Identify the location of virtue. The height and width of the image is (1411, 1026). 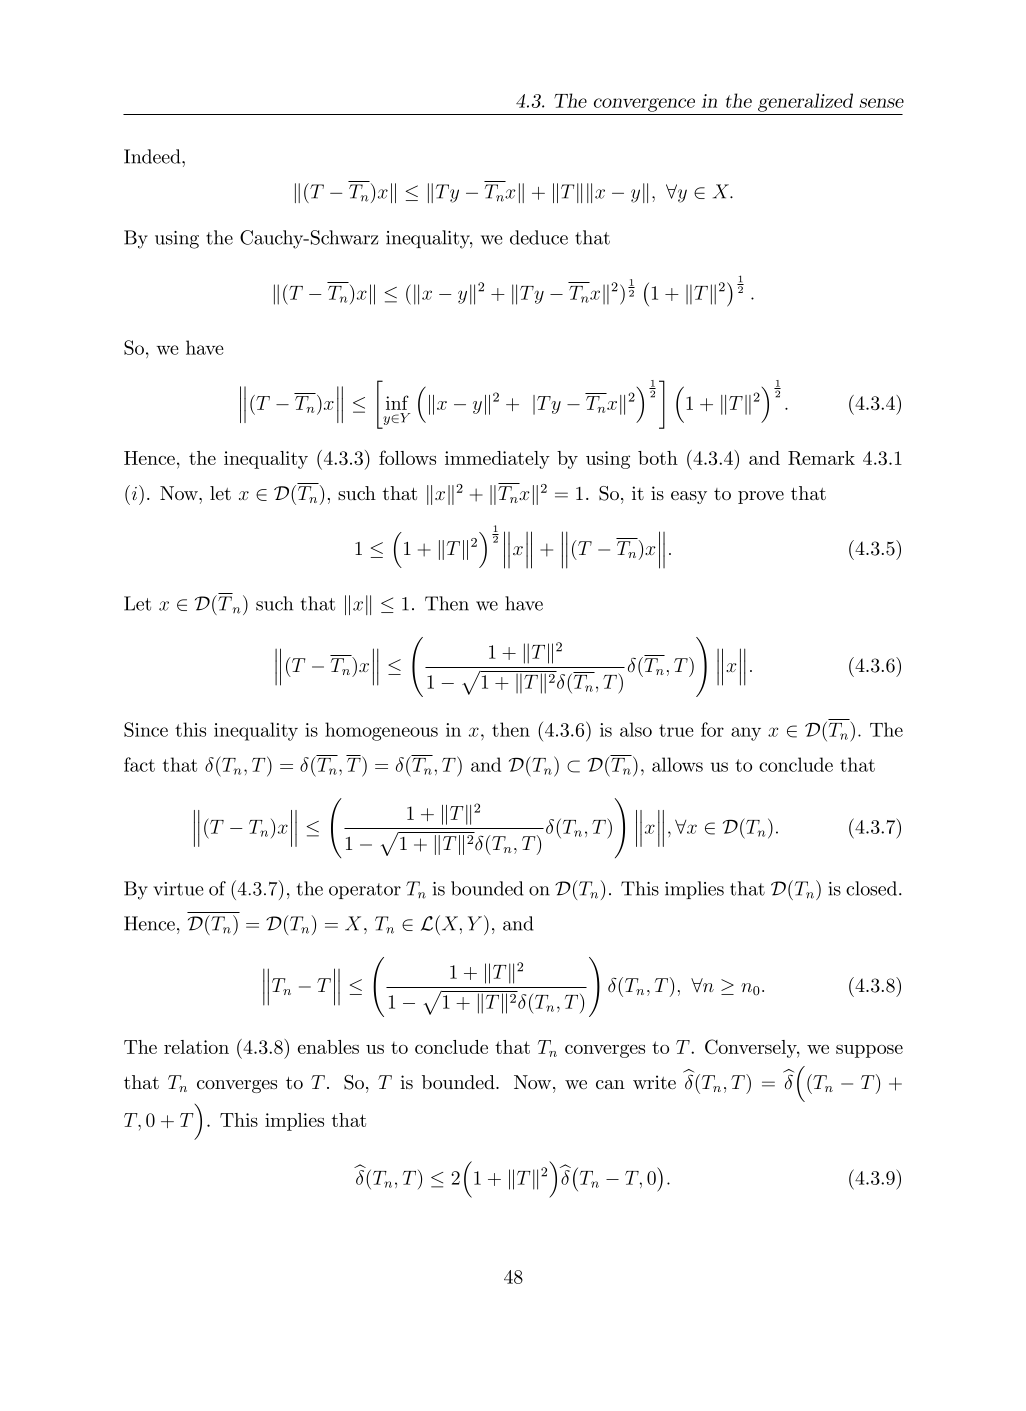
(178, 889).
